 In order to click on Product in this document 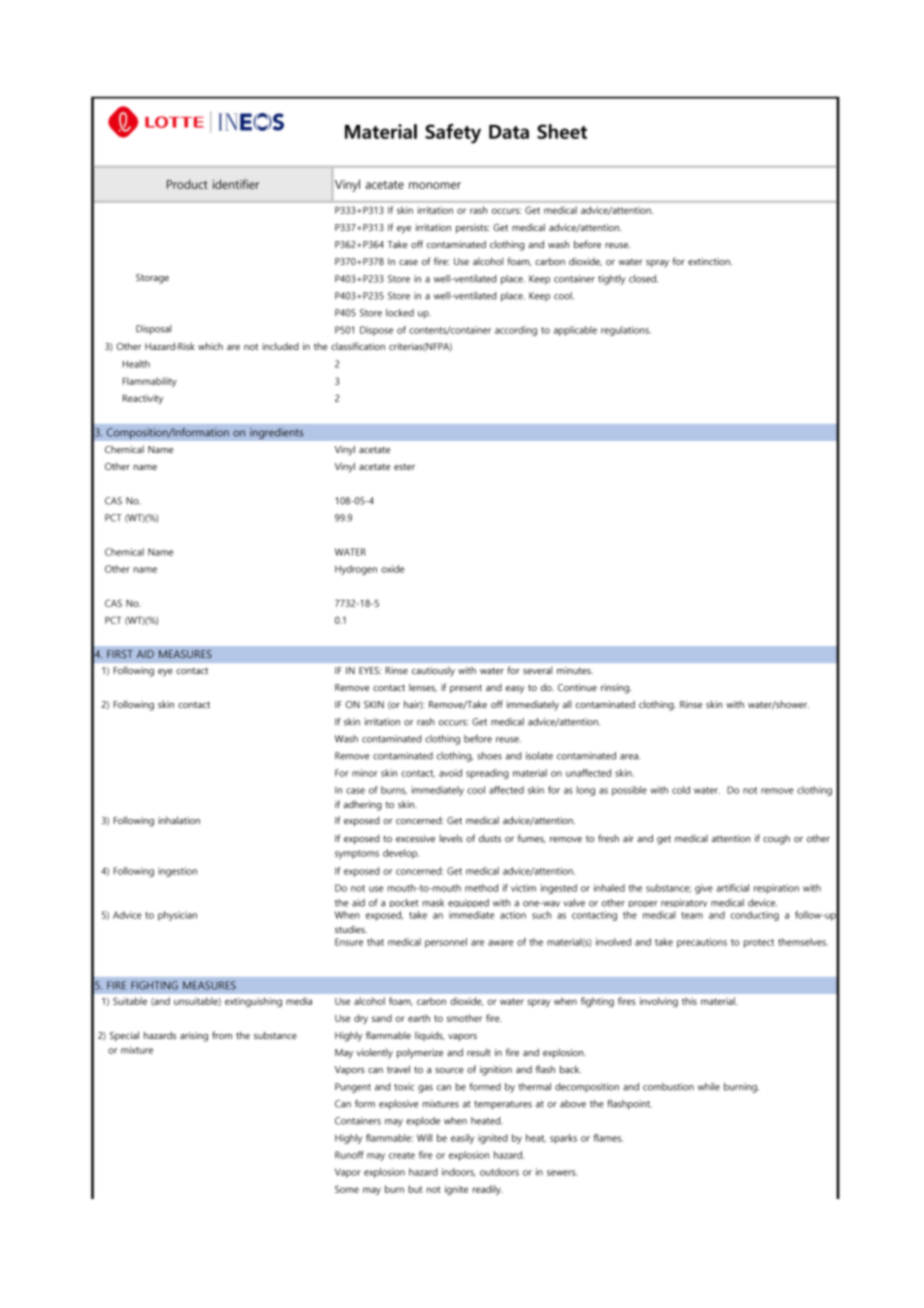, I will do `click(187, 184)`.
